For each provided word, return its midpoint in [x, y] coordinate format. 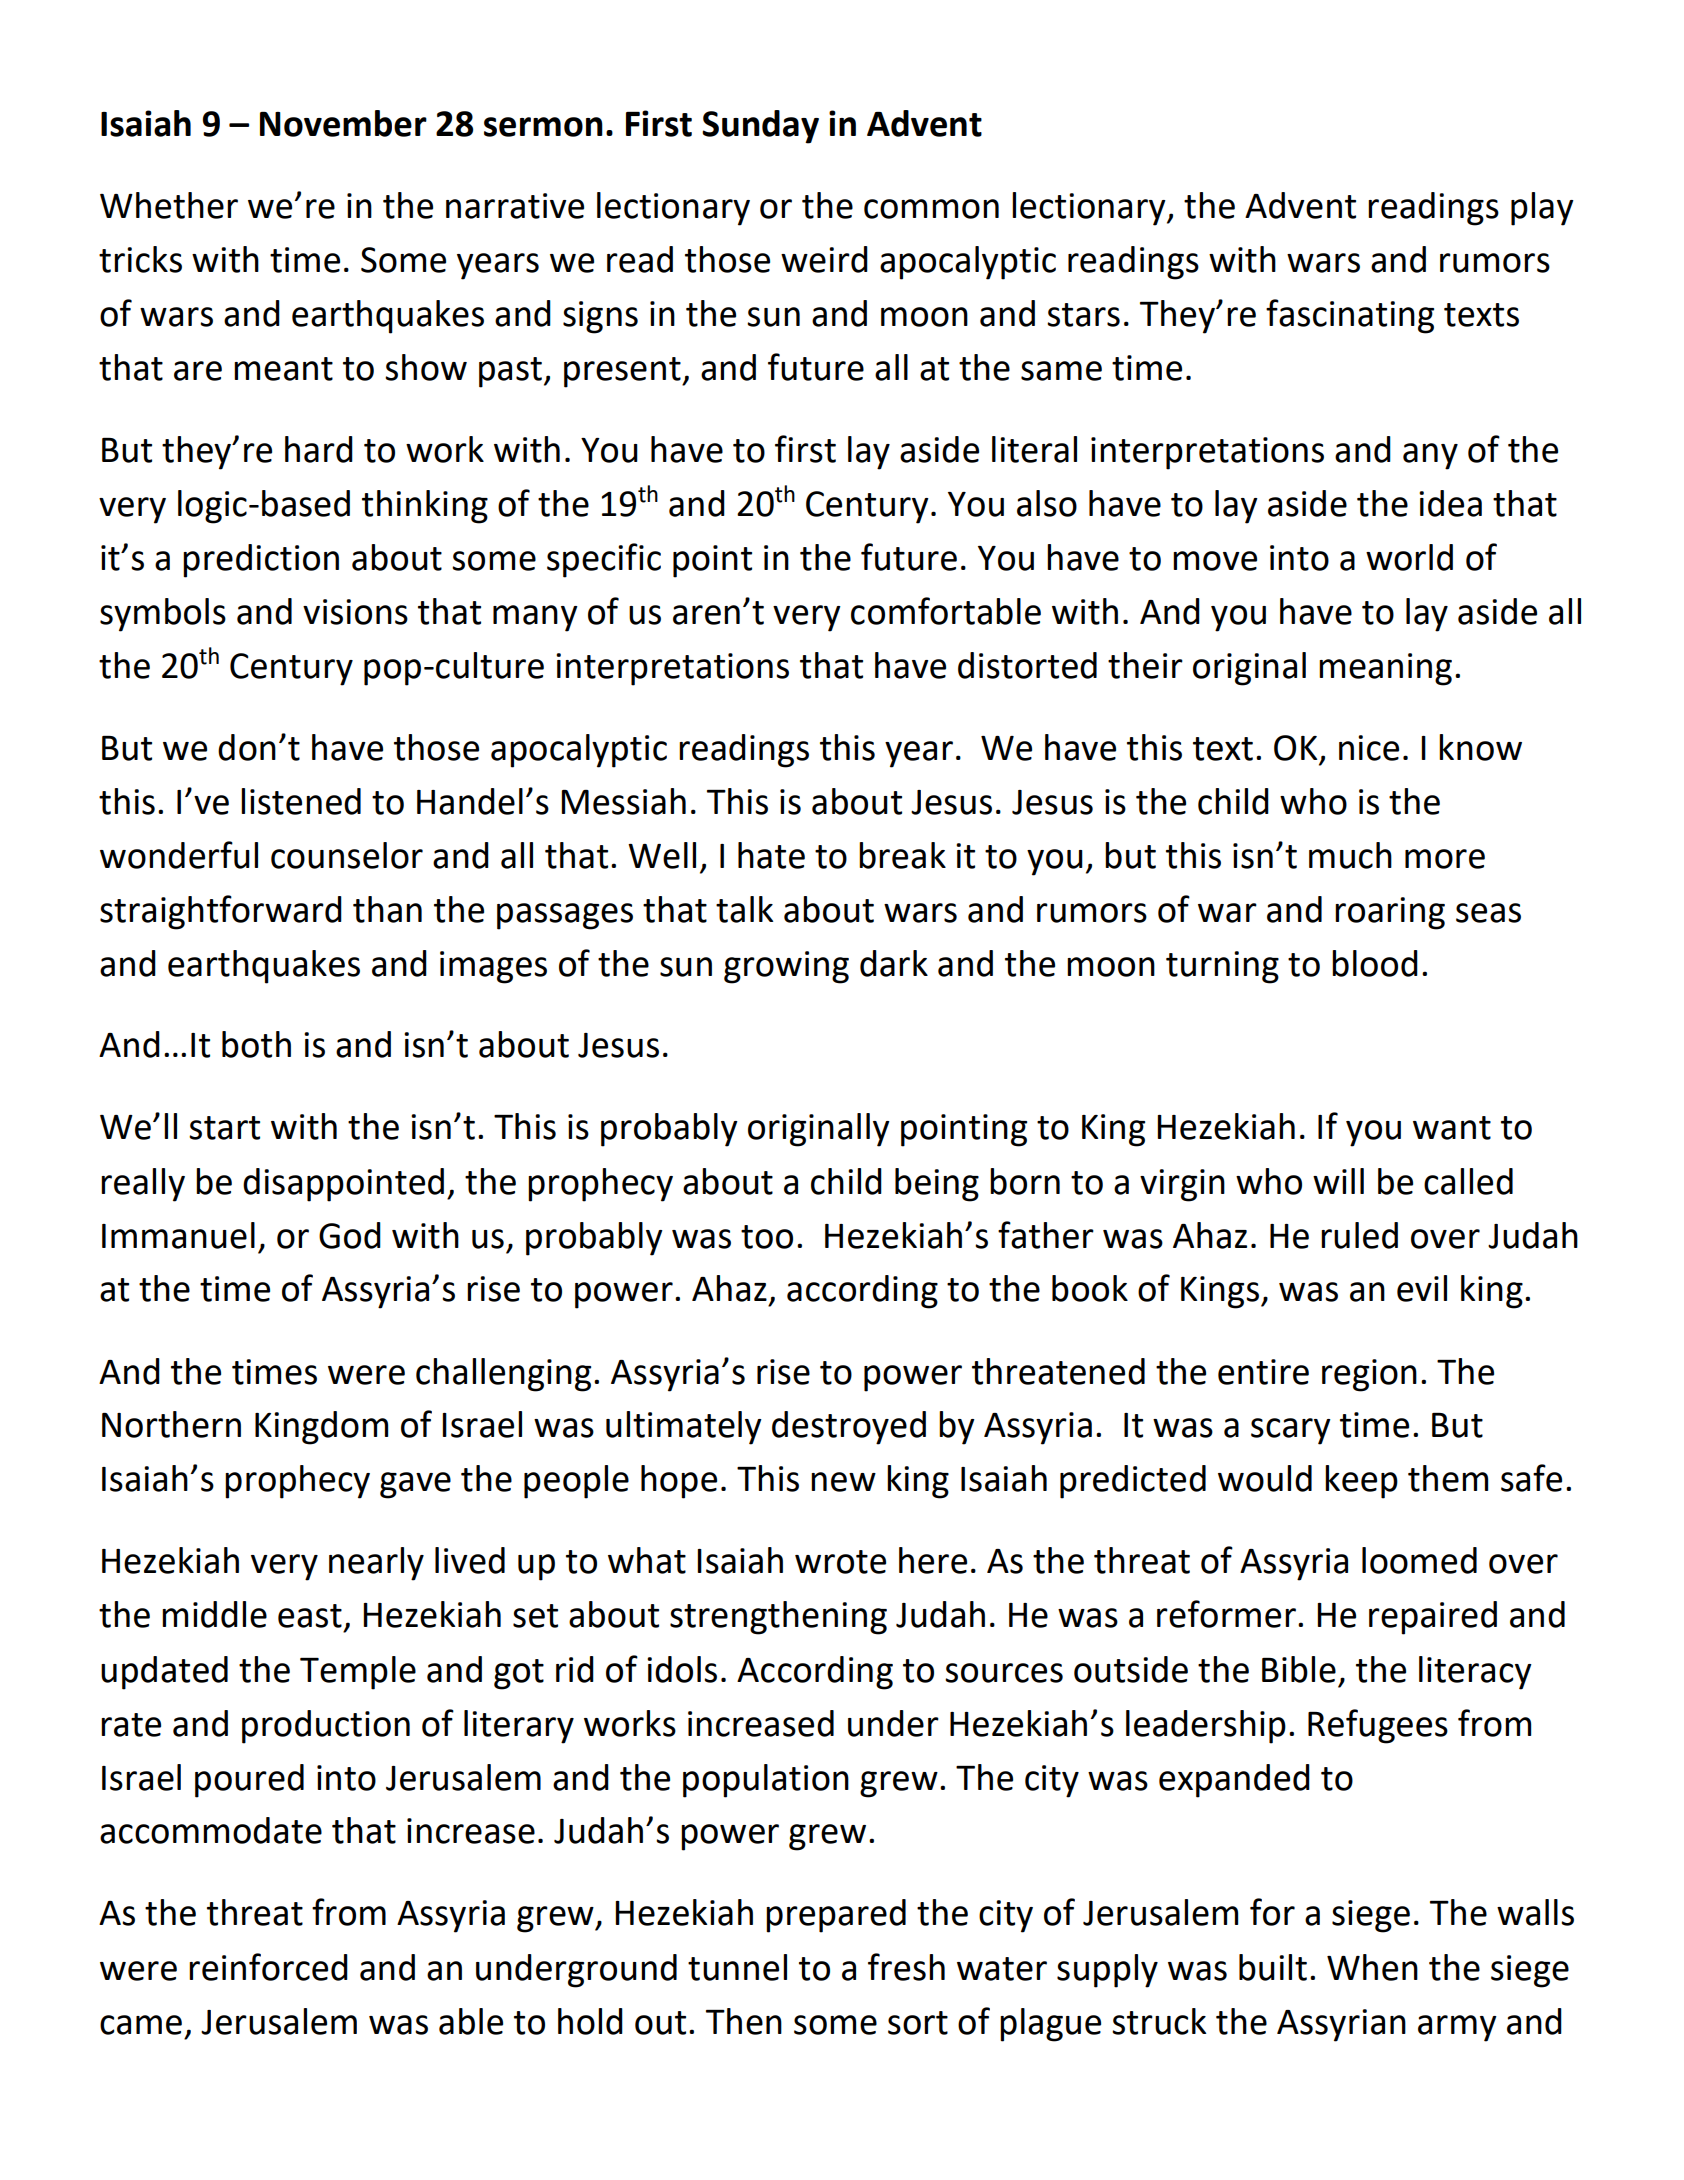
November [343, 123]
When [1372, 1967]
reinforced [268, 1967]
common [931, 209]
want [1452, 1128]
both [256, 1044]
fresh [906, 1967]
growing [786, 967]
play [1542, 209]
